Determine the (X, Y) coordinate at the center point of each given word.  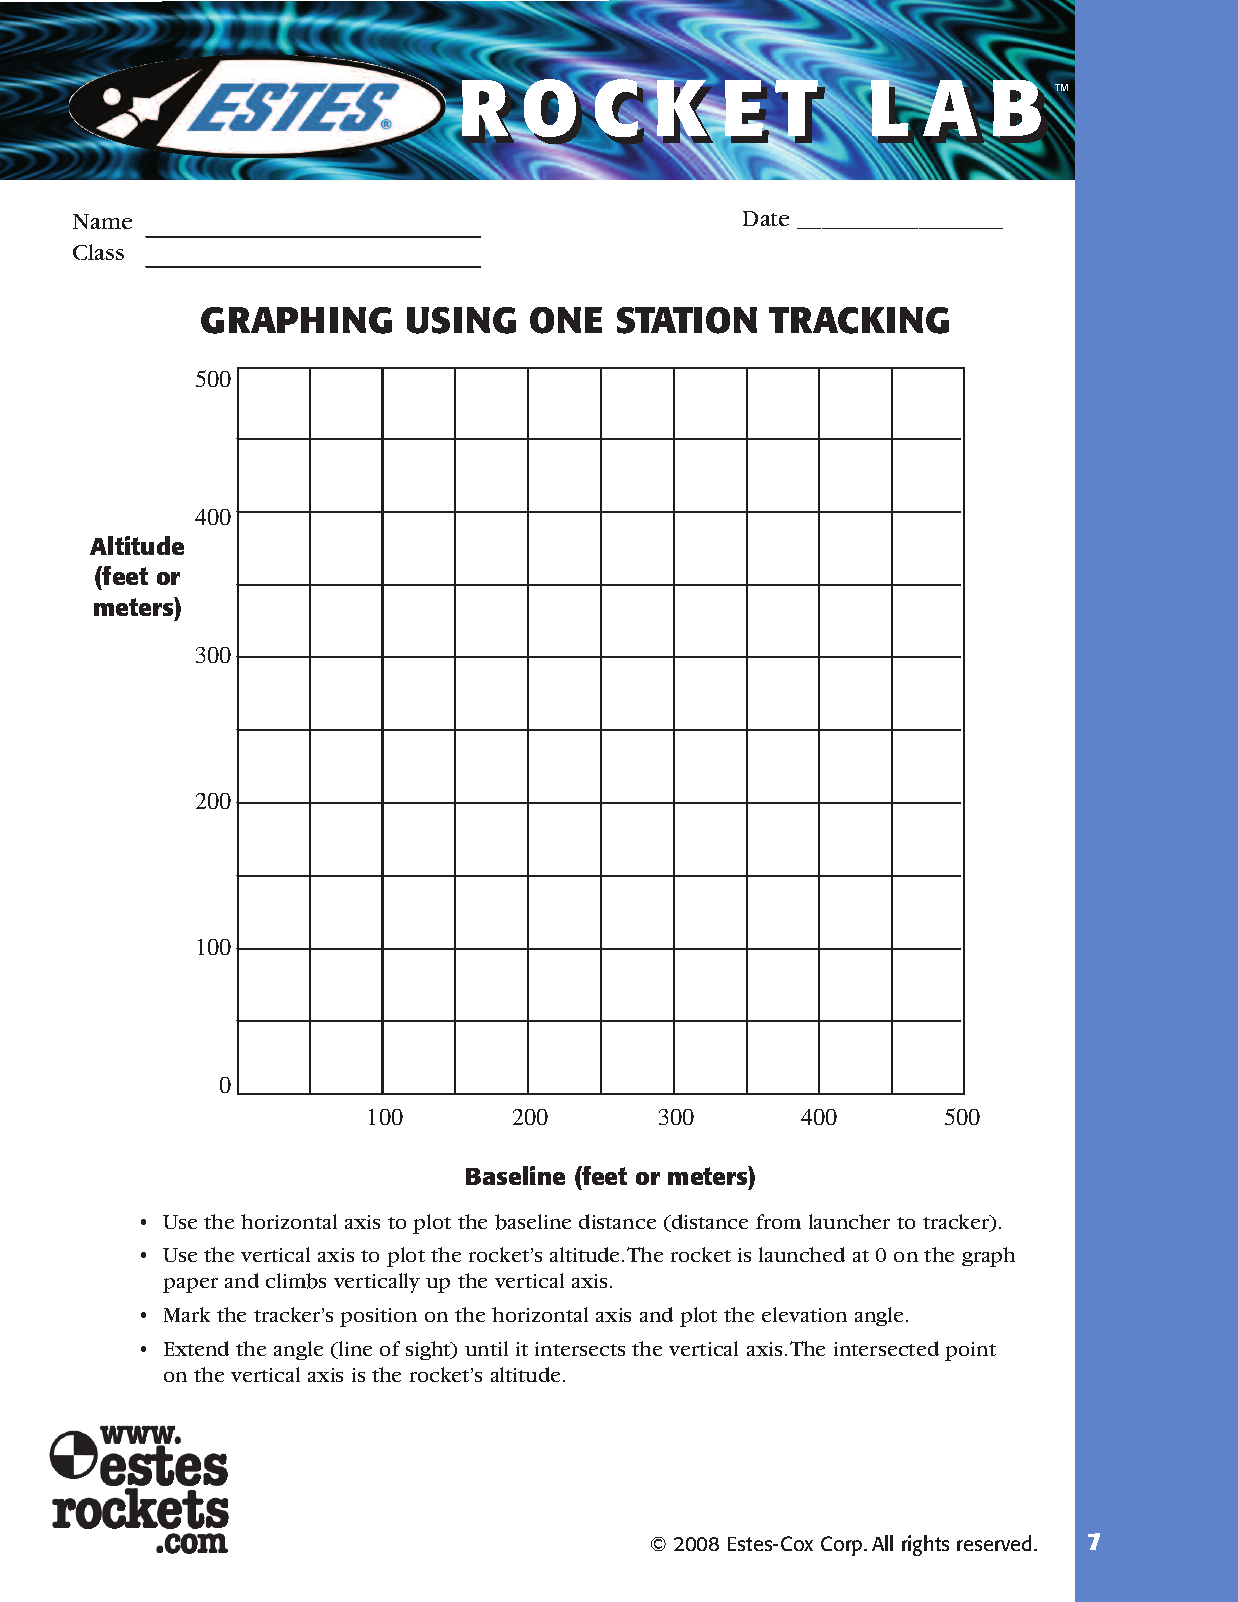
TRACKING (859, 320)
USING (461, 320)
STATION (687, 320)
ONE (566, 320)
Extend (196, 1348)
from (778, 1221)
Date (766, 218)
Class (98, 252)
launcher (849, 1221)
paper (190, 1285)
